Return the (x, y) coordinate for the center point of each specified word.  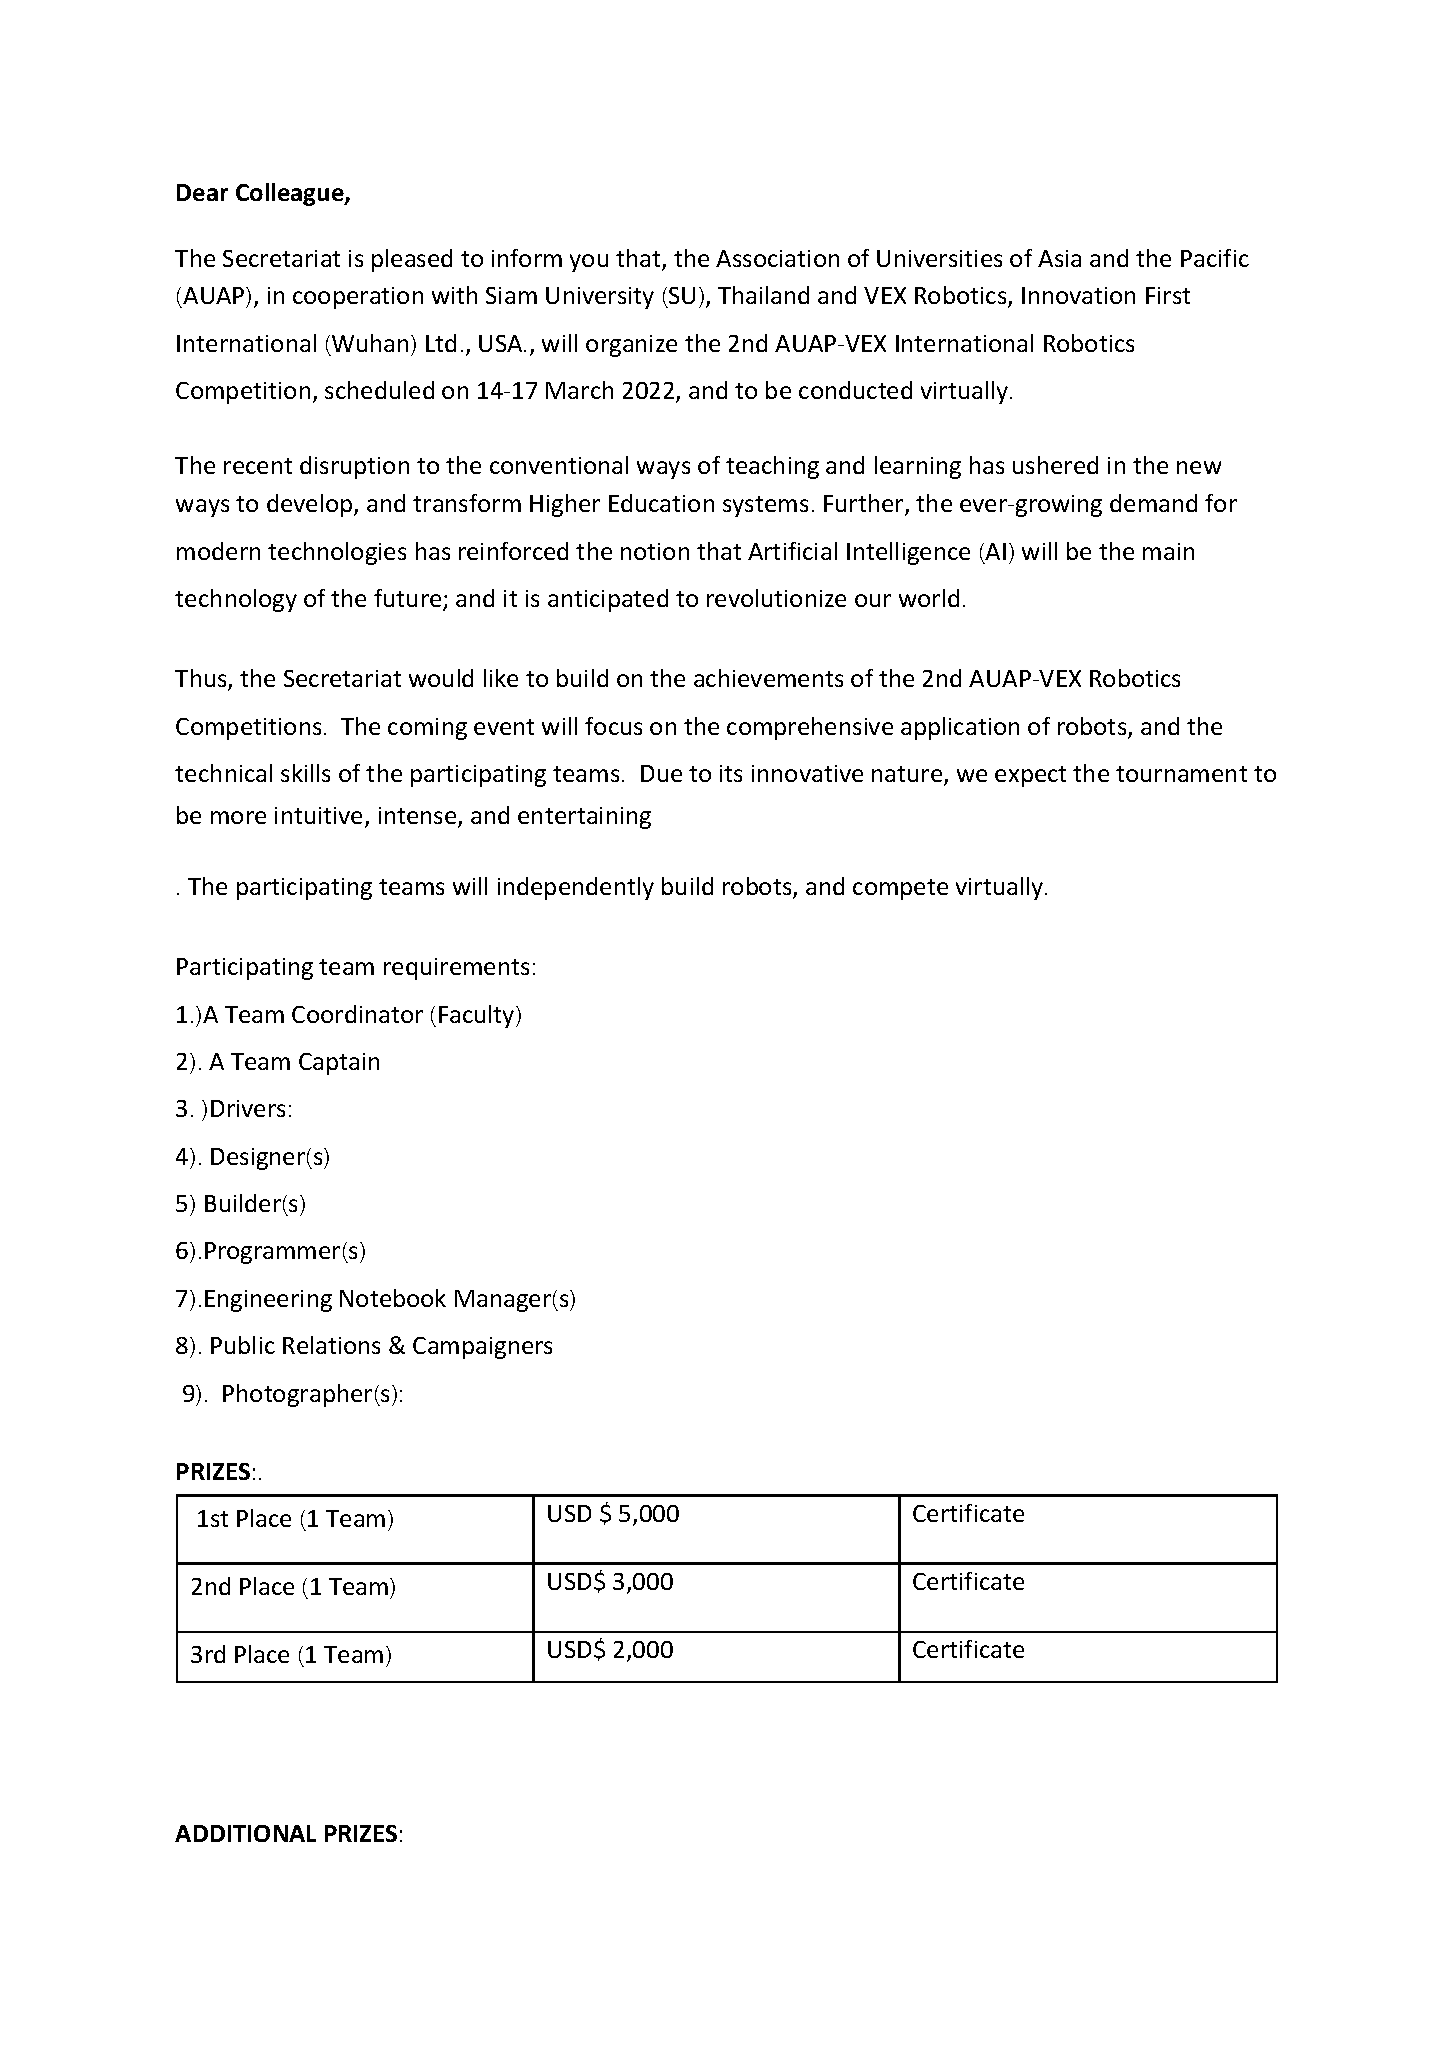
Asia (1059, 258)
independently (576, 888)
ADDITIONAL (245, 1833)
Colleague (291, 194)
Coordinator (357, 1014)
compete (900, 889)
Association (777, 258)
